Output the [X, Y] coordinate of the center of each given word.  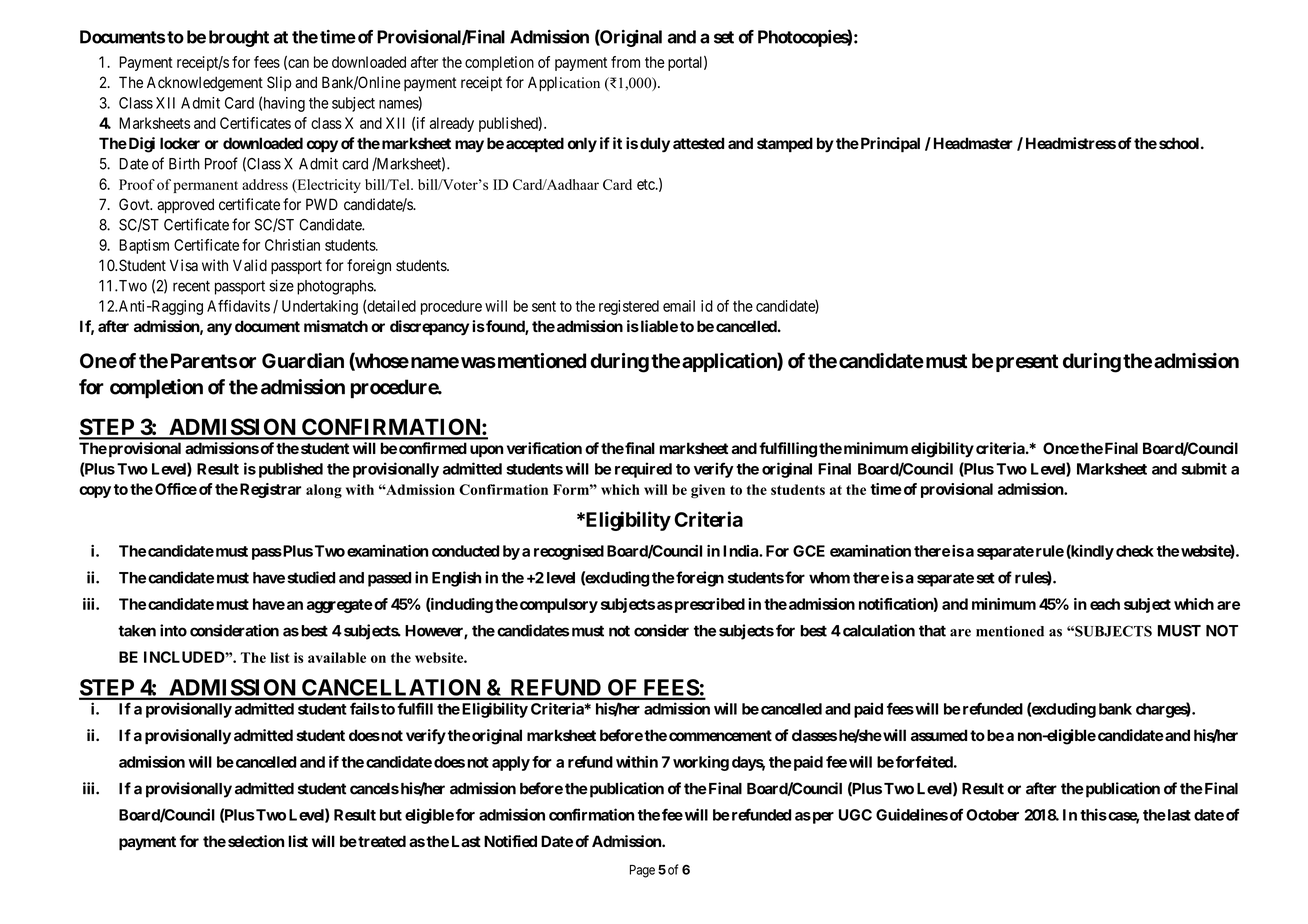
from [625, 62]
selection [256, 841]
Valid [250, 265]
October [992, 815]
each [1105, 604]
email [679, 306]
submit [1204, 468]
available [337, 657]
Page [642, 871]
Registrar [270, 490]
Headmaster [973, 143]
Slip [279, 83]
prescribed [708, 605]
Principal [889, 145]
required [643, 470]
